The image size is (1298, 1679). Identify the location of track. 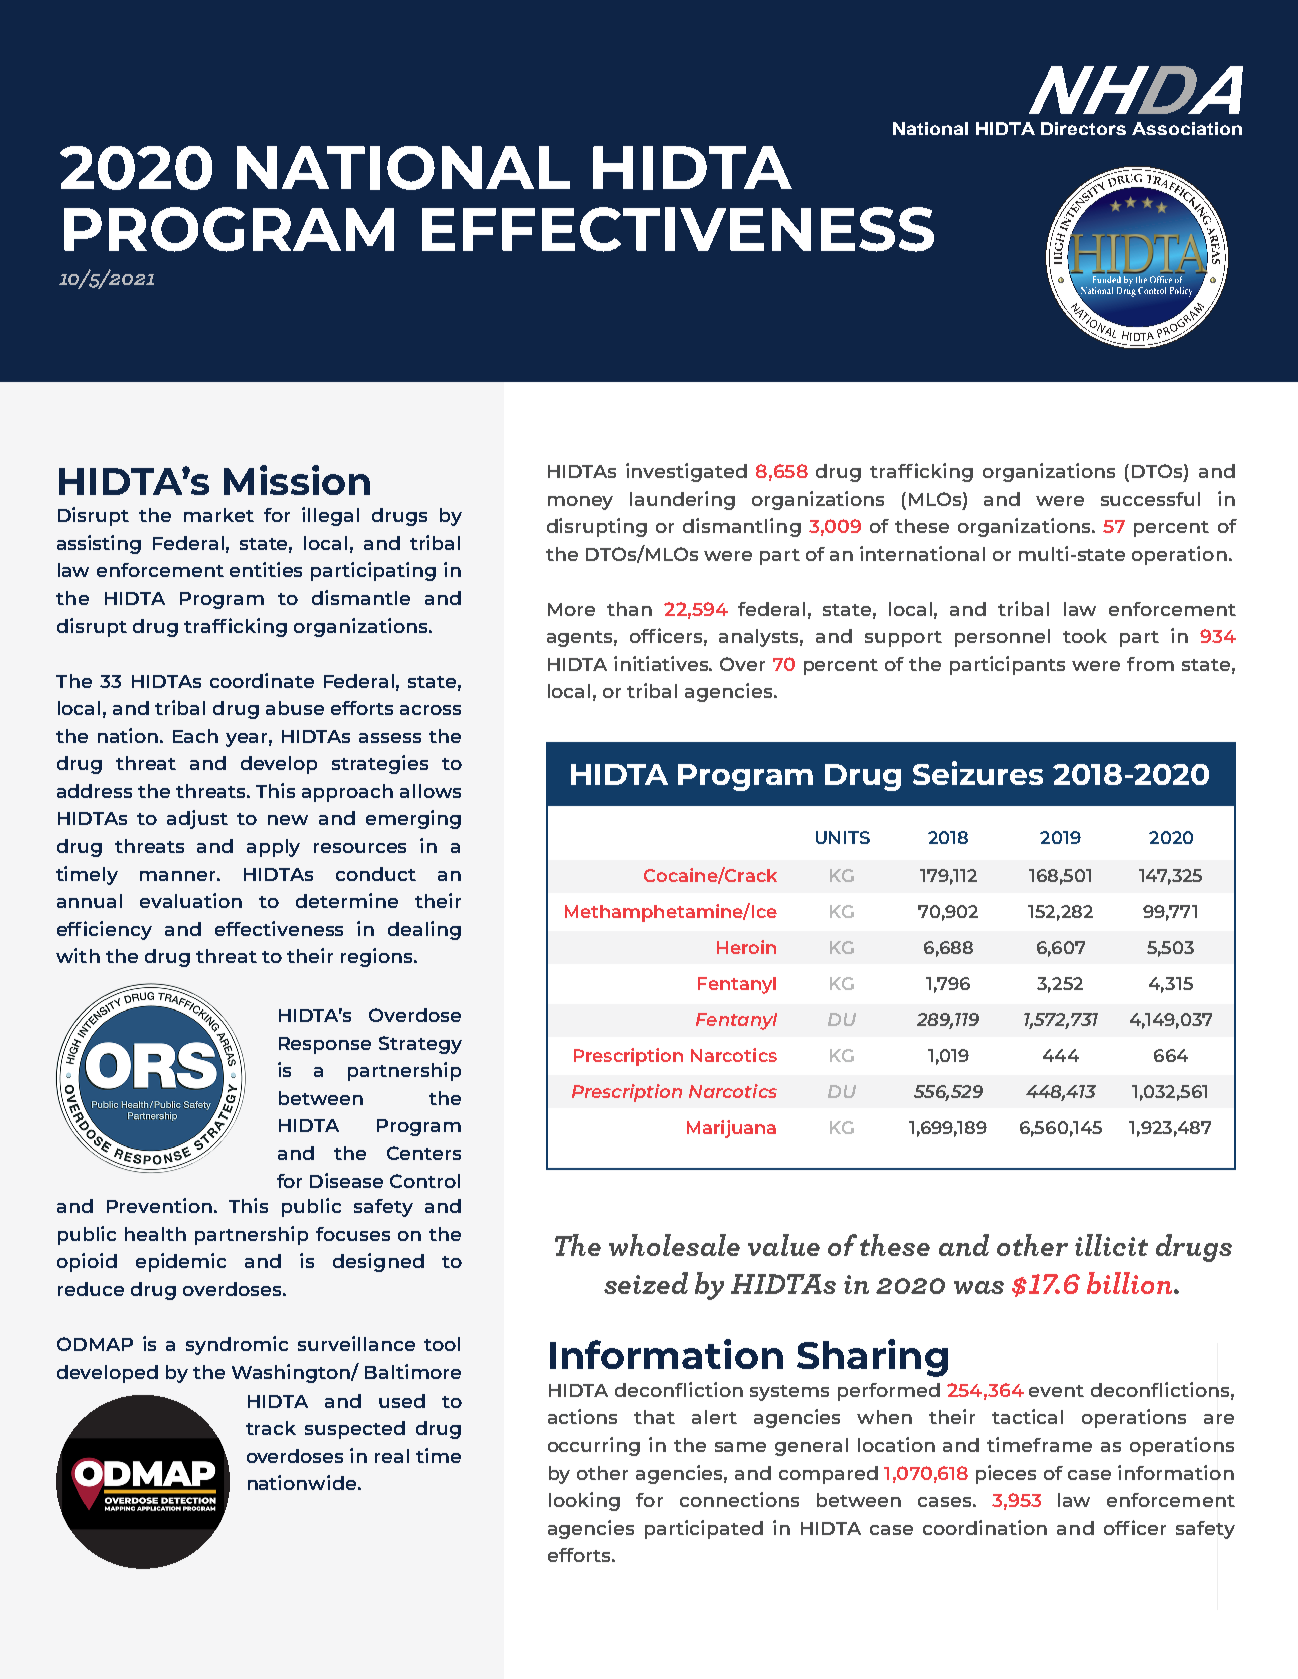
(271, 1428).
